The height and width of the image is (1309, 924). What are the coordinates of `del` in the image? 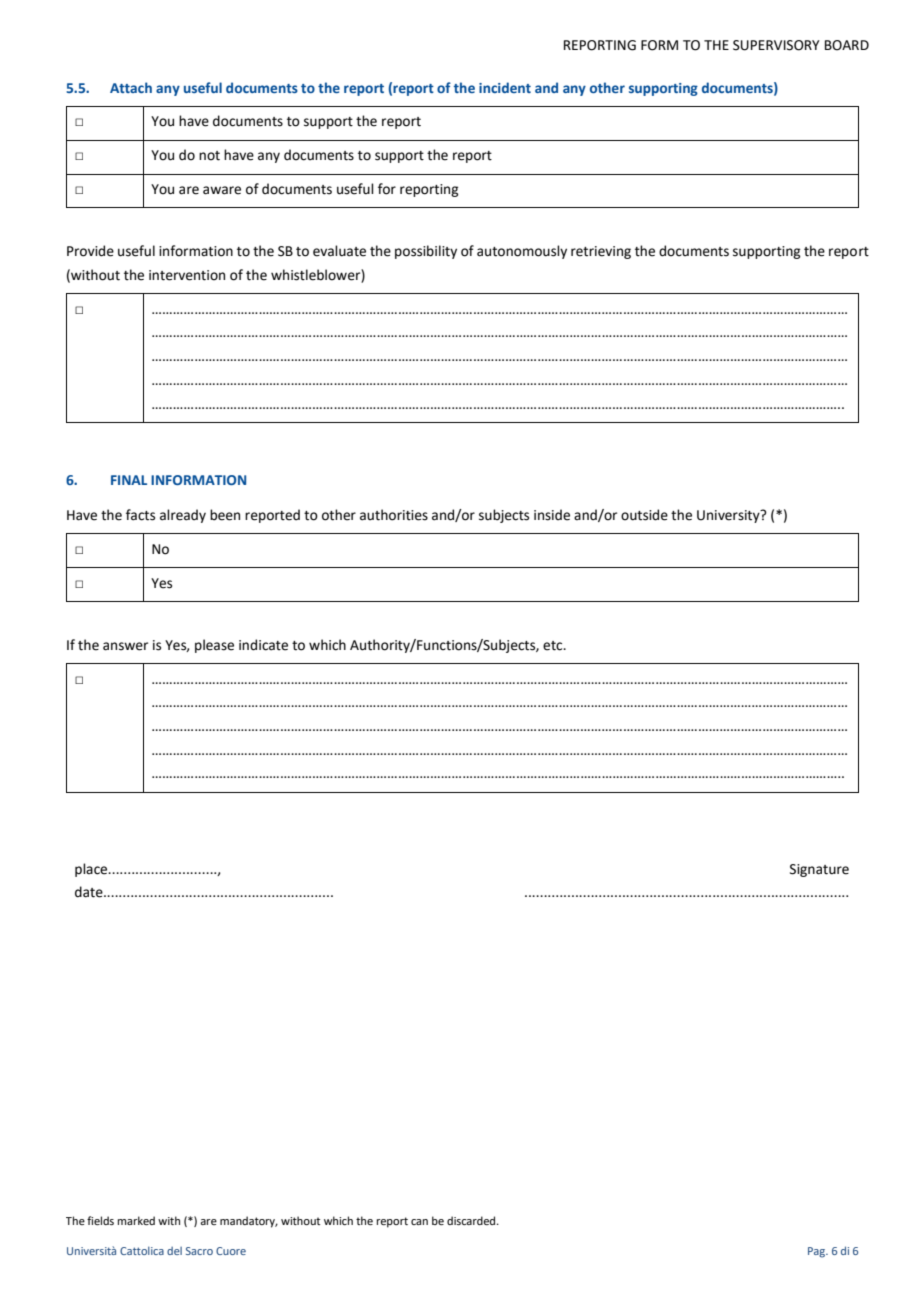 It's located at (174, 1251).
